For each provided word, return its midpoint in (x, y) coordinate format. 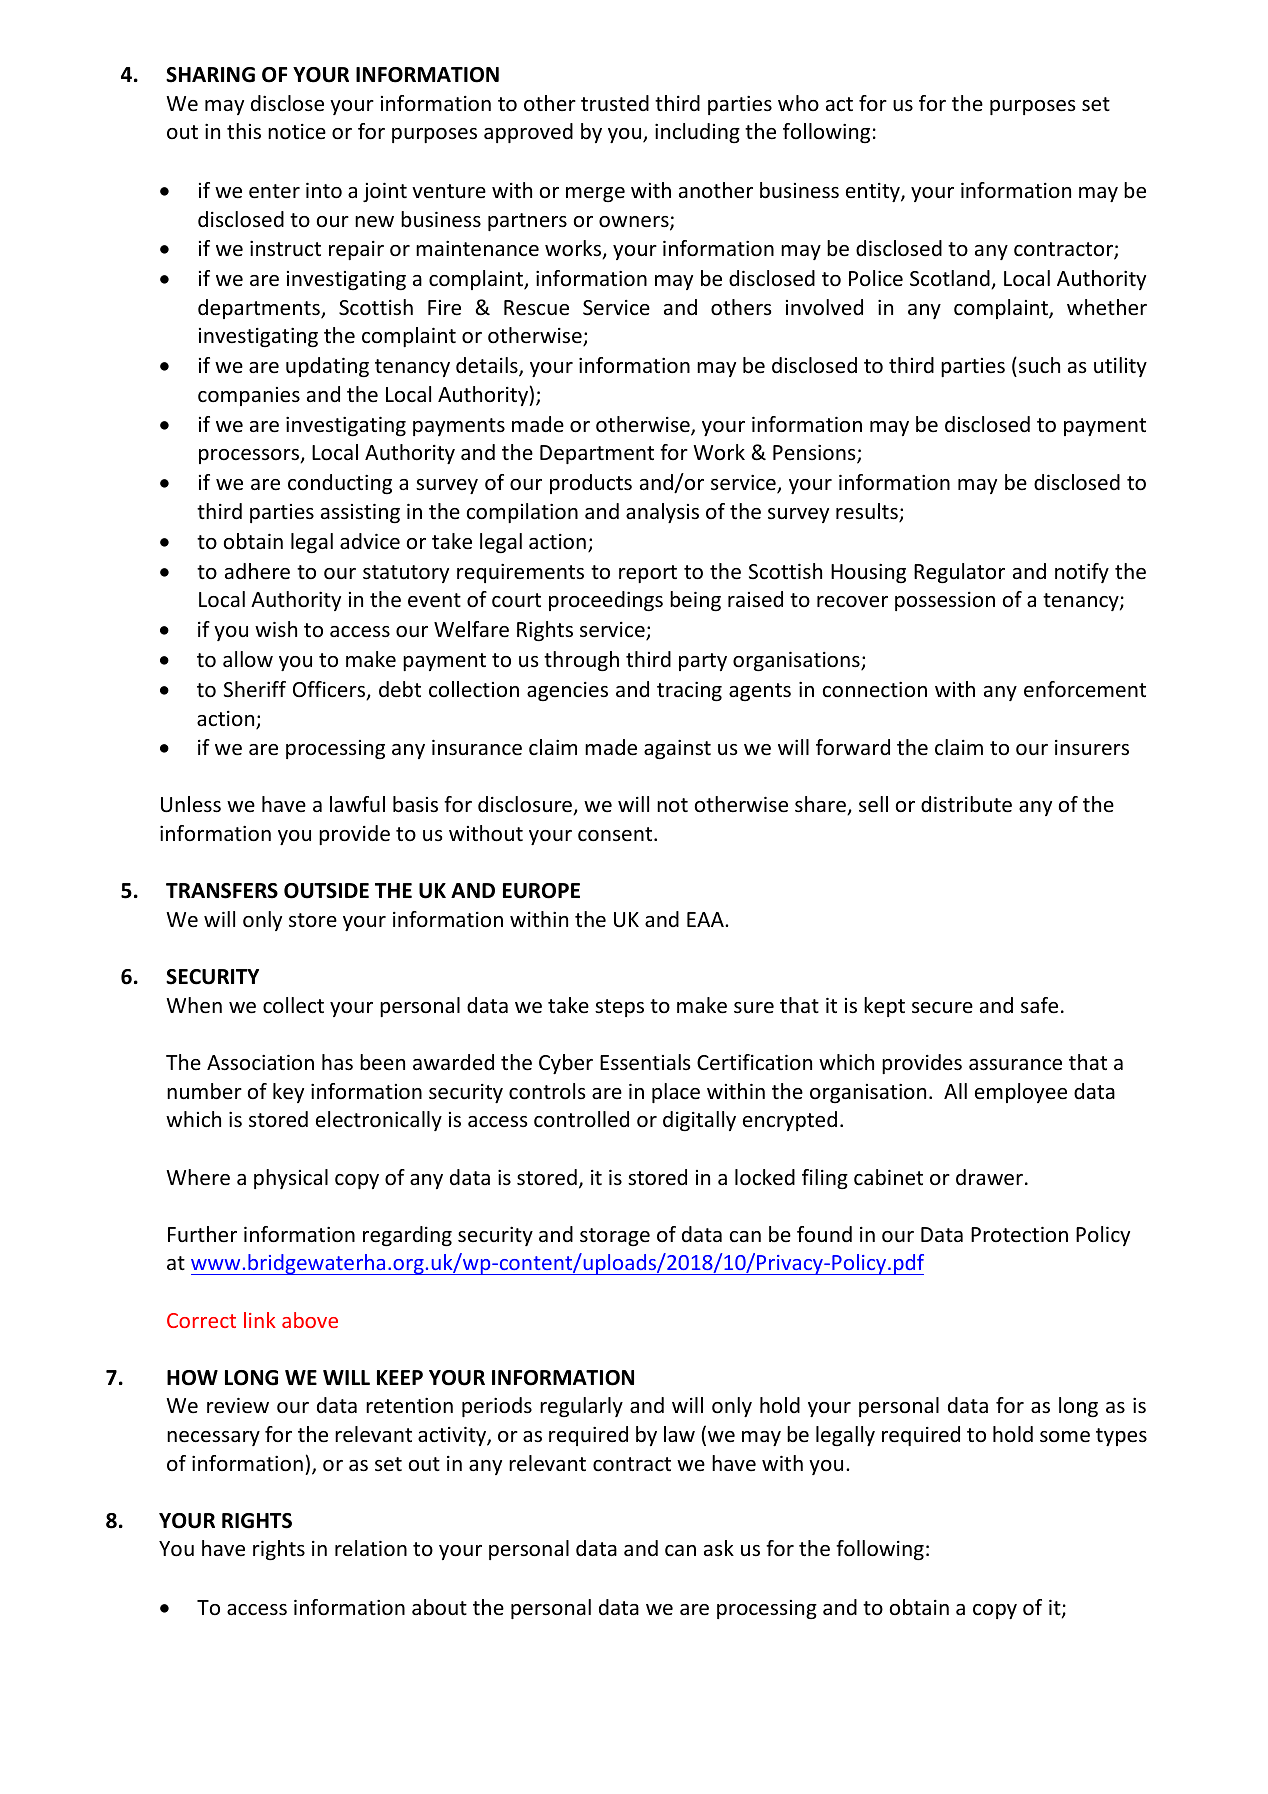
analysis (662, 513)
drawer (989, 1177)
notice (297, 132)
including (697, 133)
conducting (340, 484)
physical (291, 1179)
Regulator (959, 573)
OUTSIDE (326, 891)
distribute (966, 804)
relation (371, 1548)
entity (874, 192)
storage (615, 1237)
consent (616, 834)
